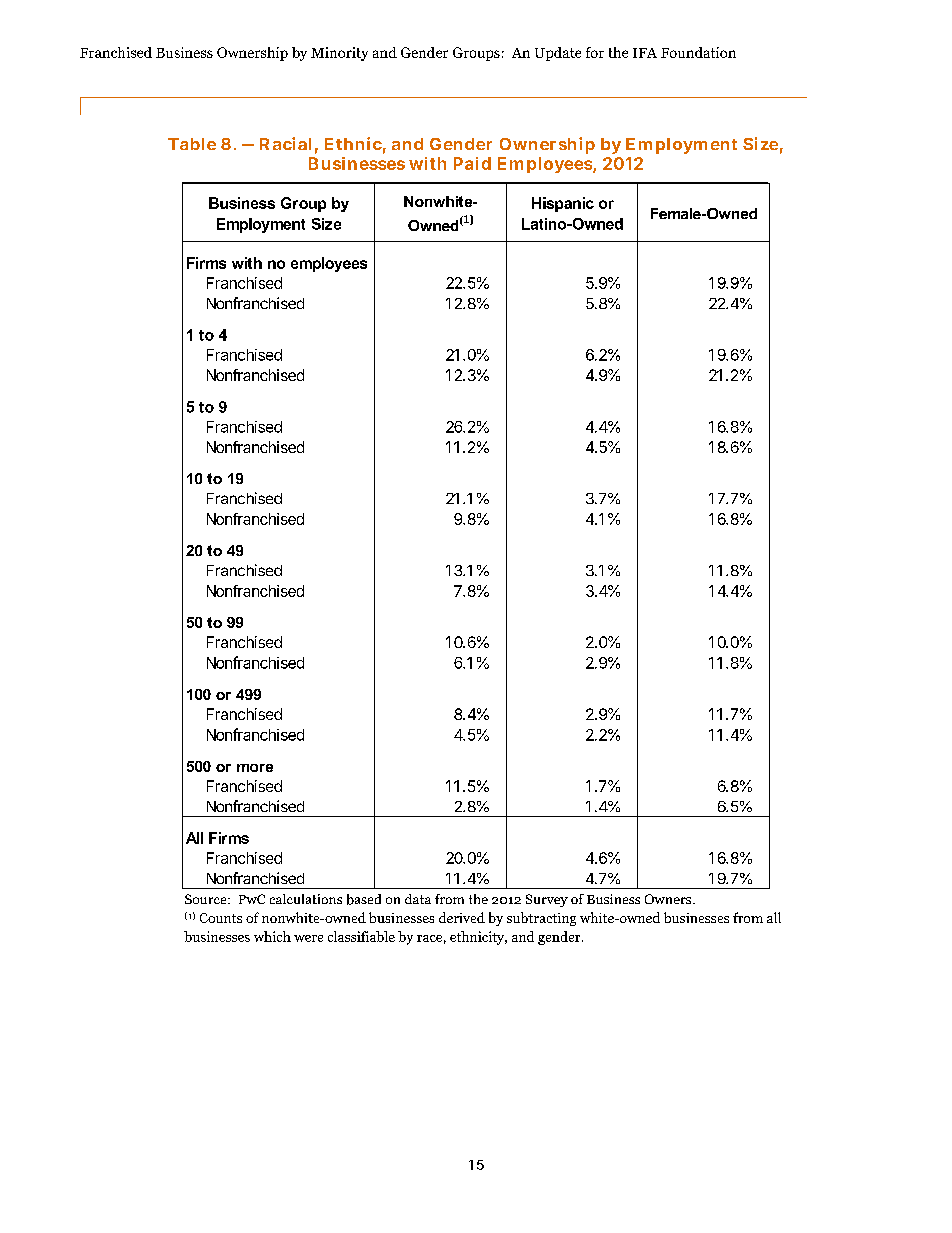 The height and width of the screenshot is (1233, 952). I want to click on Racial, so click(285, 143).
